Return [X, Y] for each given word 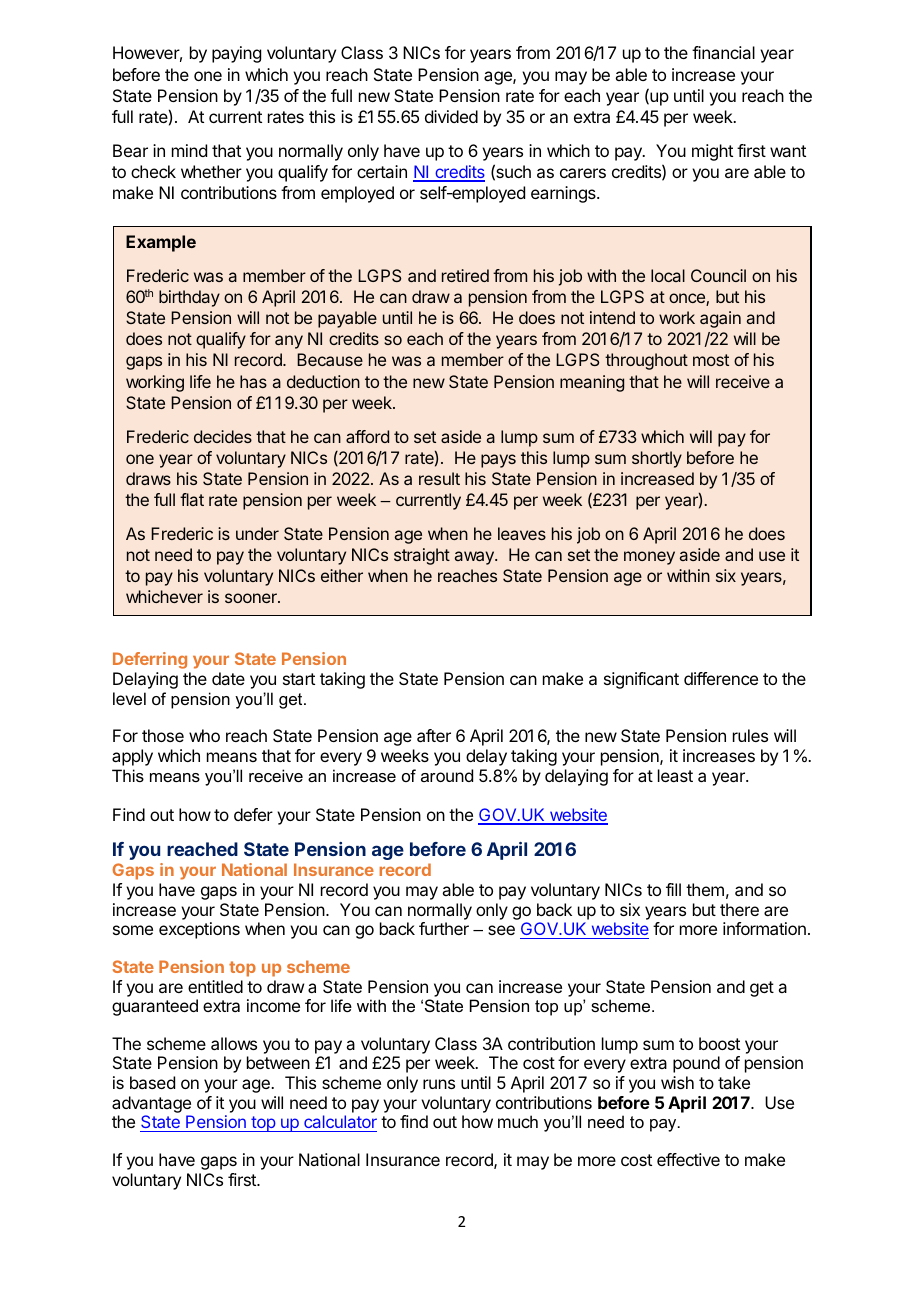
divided [451, 116]
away [475, 558]
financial [723, 52]
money [649, 558]
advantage [151, 1104]
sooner [252, 598]
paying [236, 54]
